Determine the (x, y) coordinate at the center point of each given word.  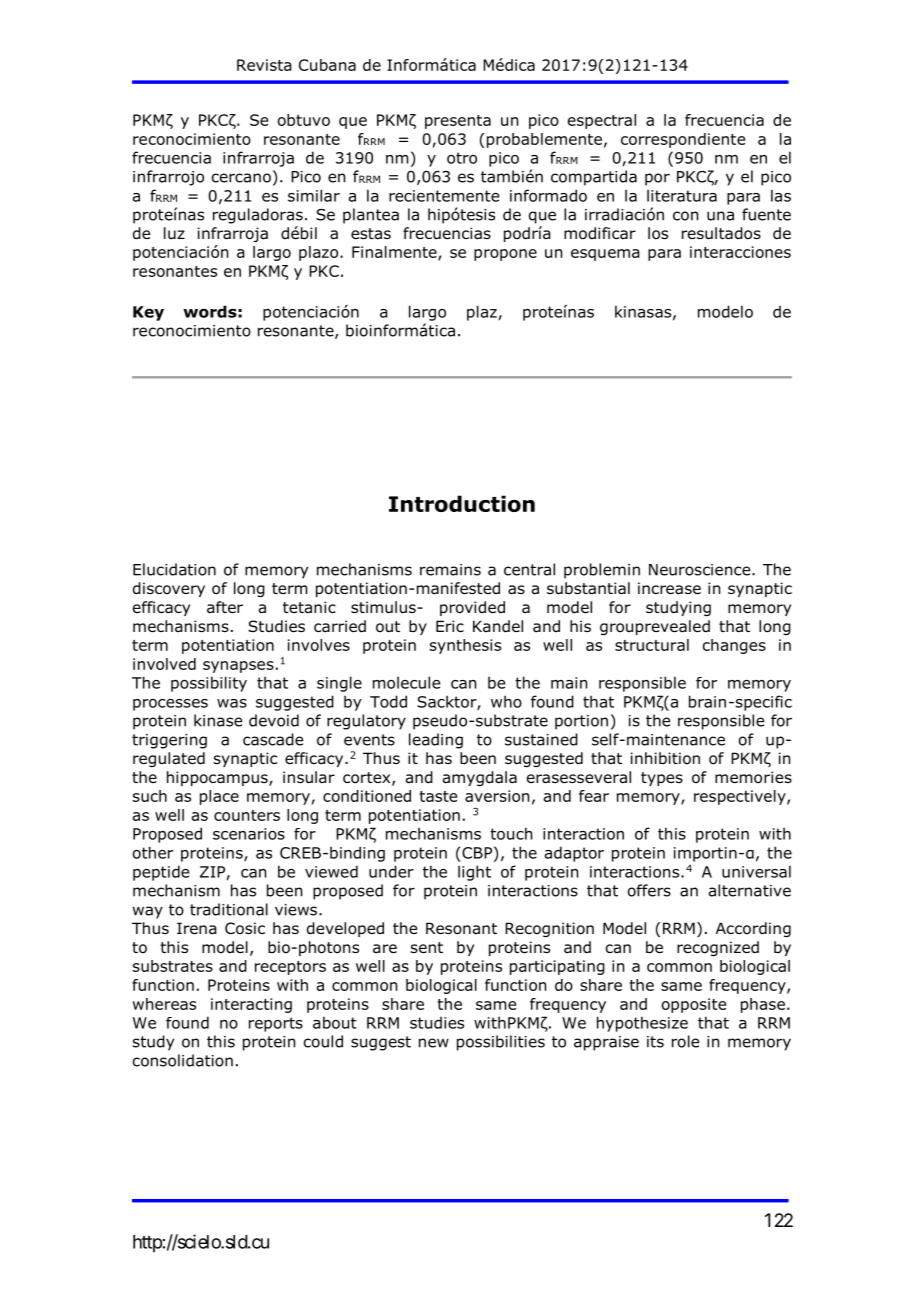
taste (438, 796)
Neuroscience (701, 570)
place (219, 797)
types (662, 779)
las (781, 195)
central (529, 569)
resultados (721, 233)
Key (148, 313)
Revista (264, 65)
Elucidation (174, 569)
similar (314, 195)
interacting (251, 1005)
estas (371, 234)
